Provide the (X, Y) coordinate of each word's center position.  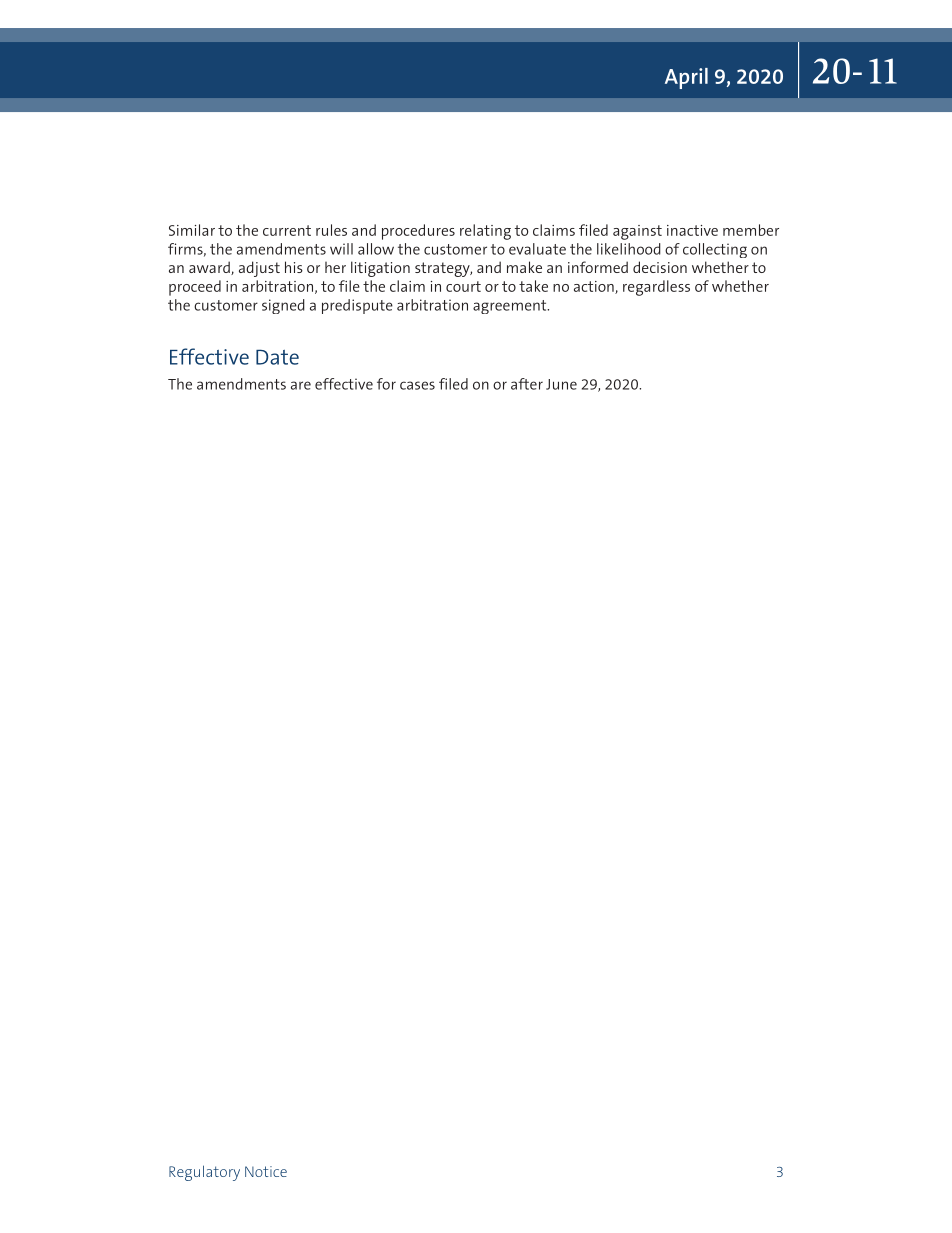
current (287, 230)
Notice (266, 1171)
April (686, 78)
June (561, 384)
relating (485, 232)
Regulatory (204, 1173)
